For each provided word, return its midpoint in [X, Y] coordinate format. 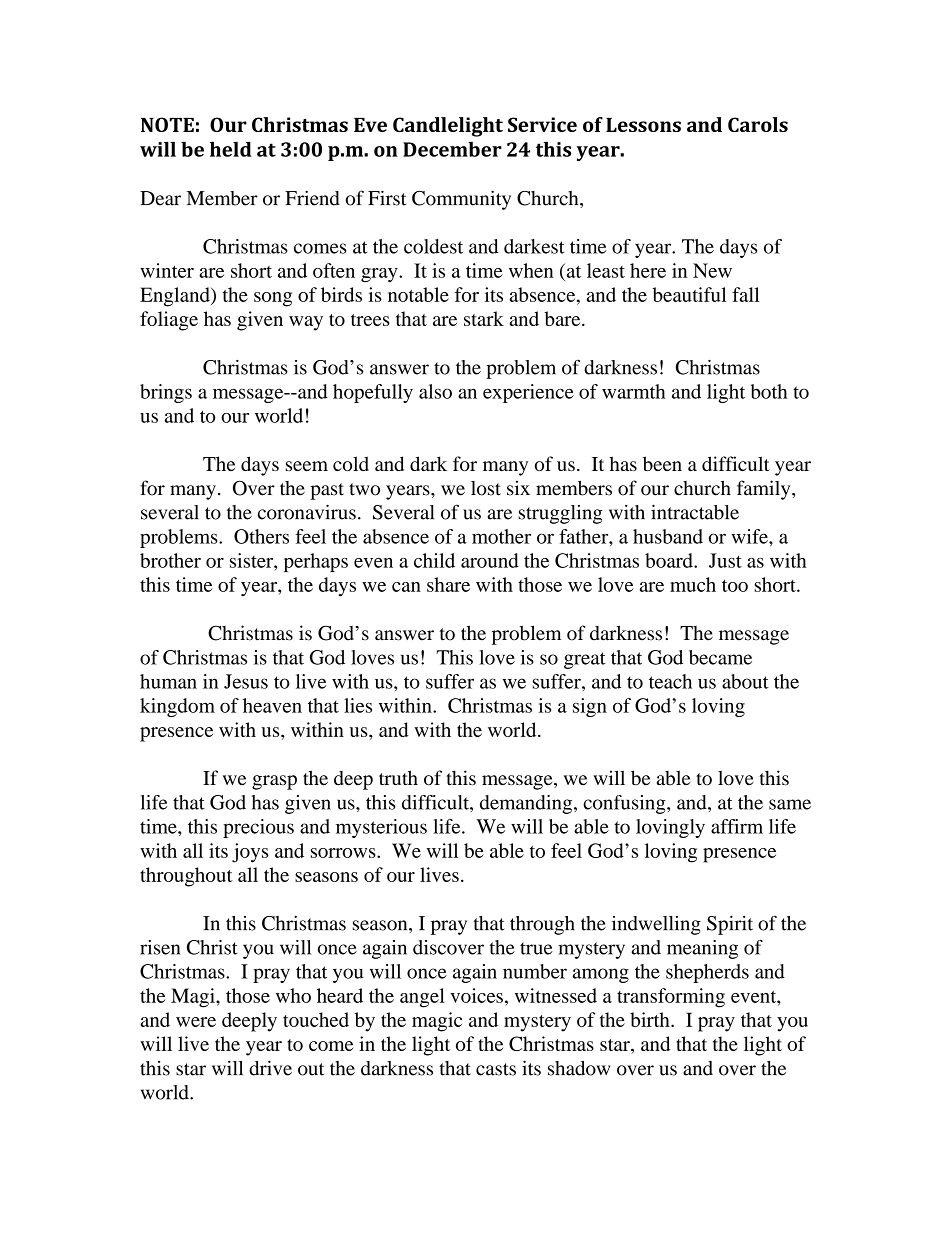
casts [496, 1069]
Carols [758, 124]
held [231, 149]
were [196, 1022]
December [452, 149]
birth [651, 1019]
